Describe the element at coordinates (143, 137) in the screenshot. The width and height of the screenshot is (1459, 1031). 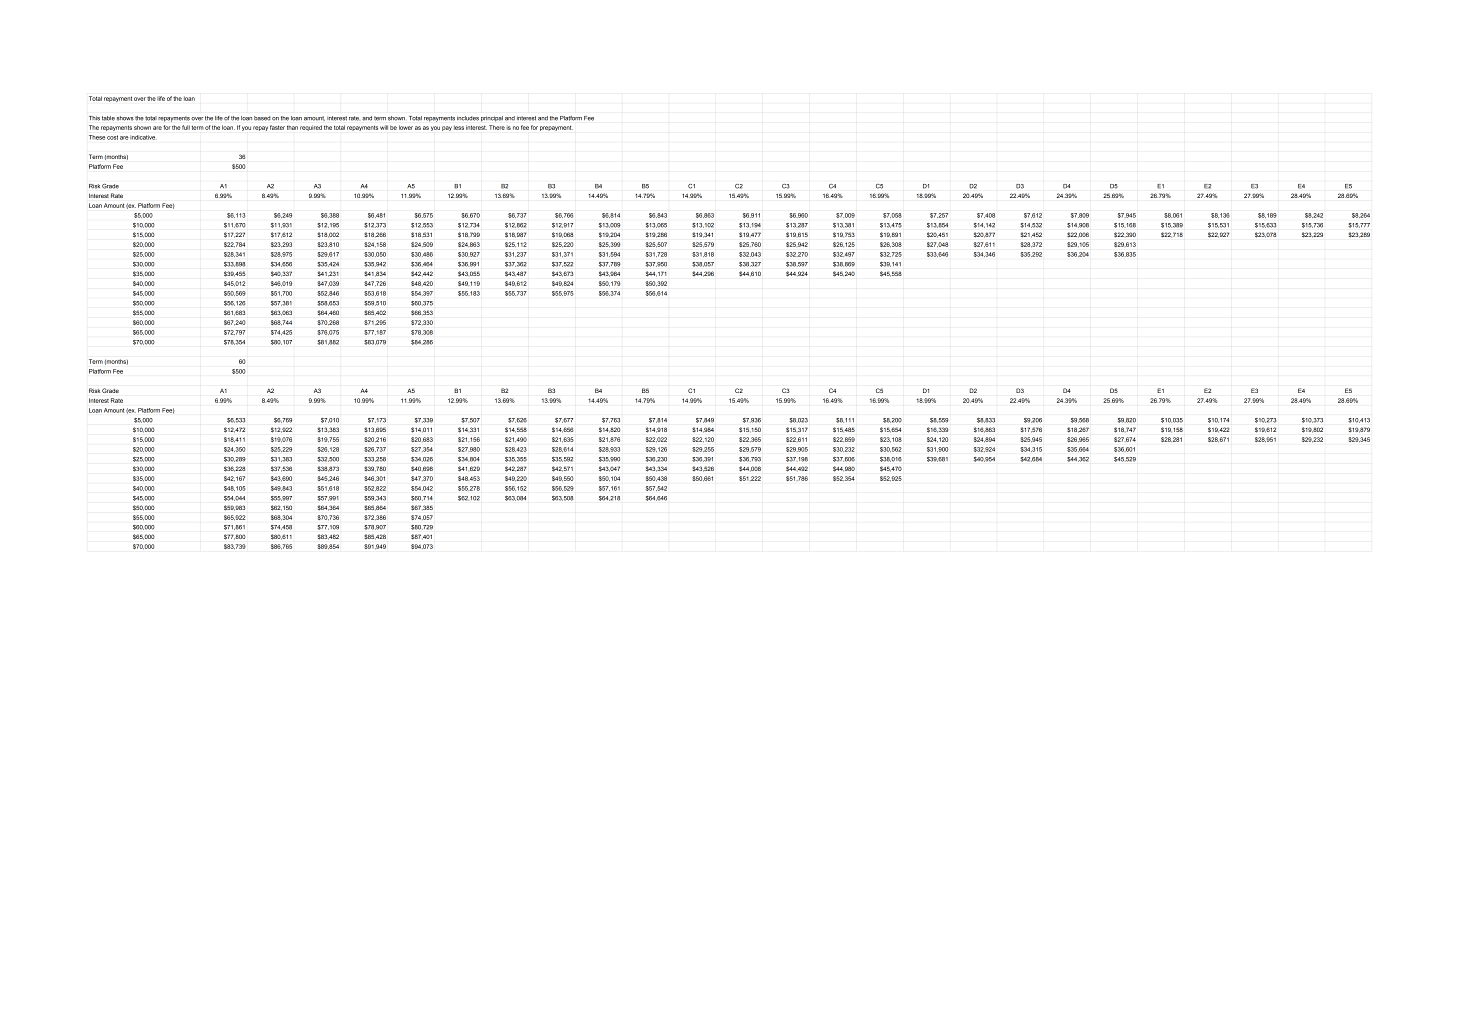
I see `indicative` at that location.
